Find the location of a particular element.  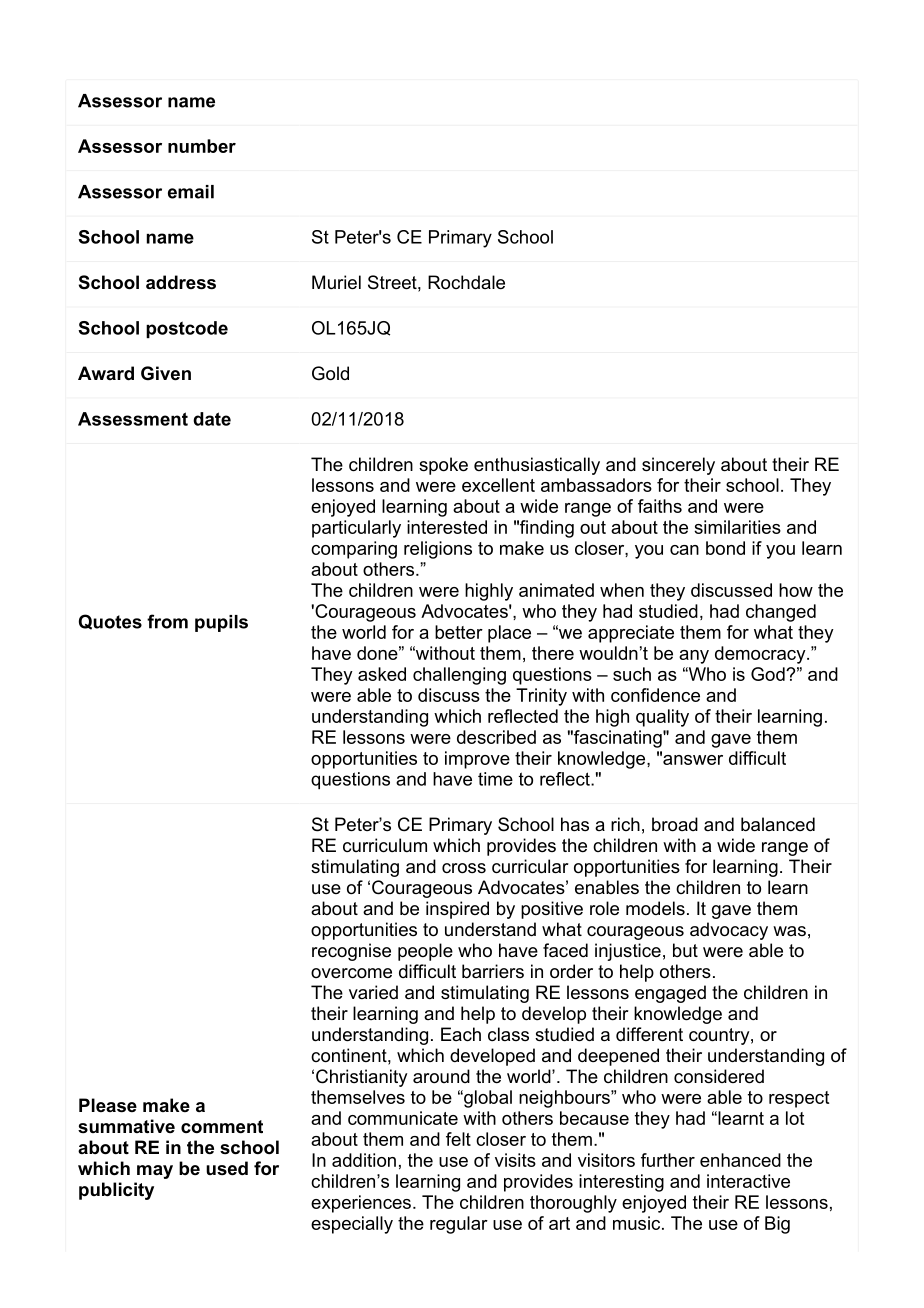

faiths is located at coordinates (660, 506).
